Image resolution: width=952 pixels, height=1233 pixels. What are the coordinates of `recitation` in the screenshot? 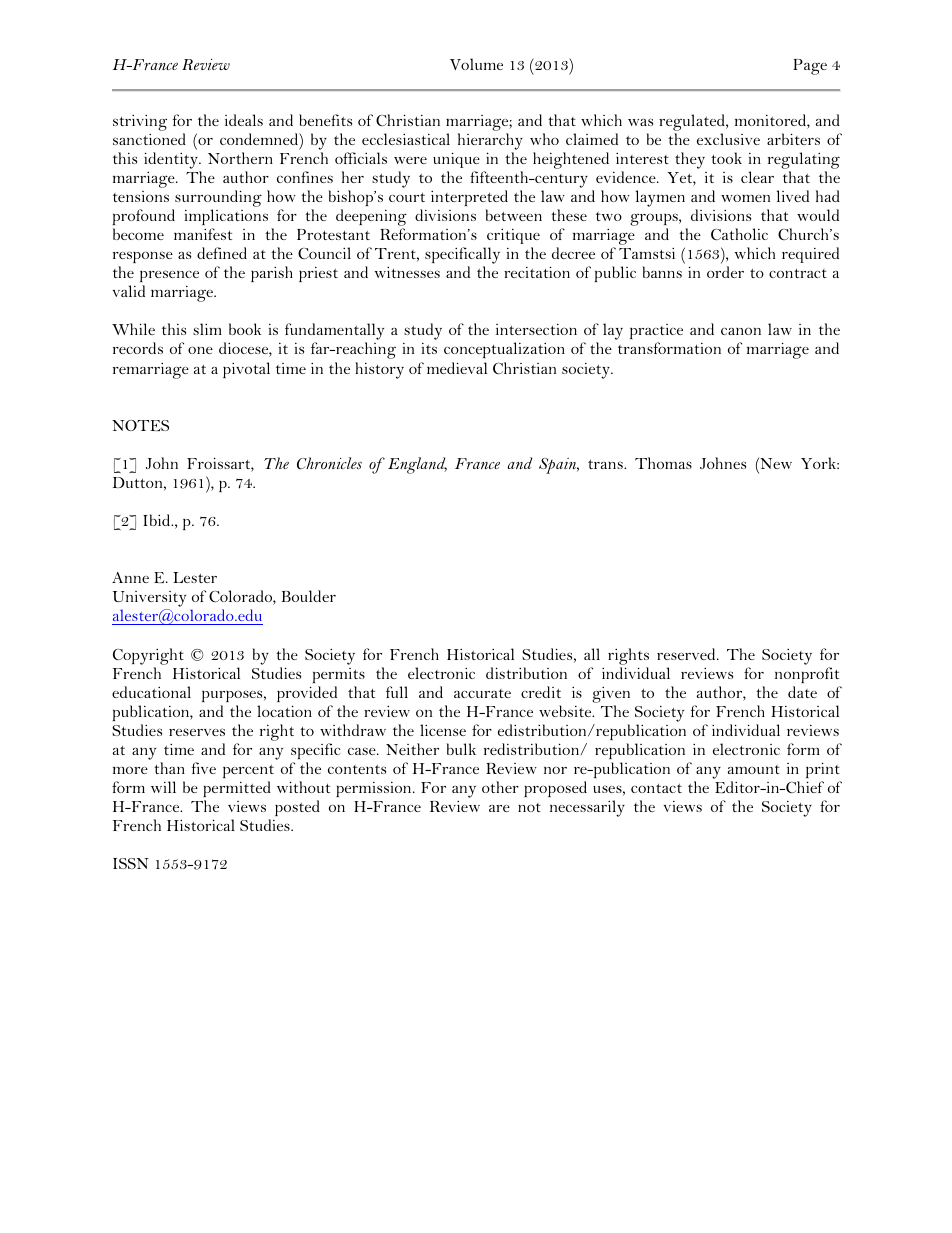 It's located at (537, 272).
